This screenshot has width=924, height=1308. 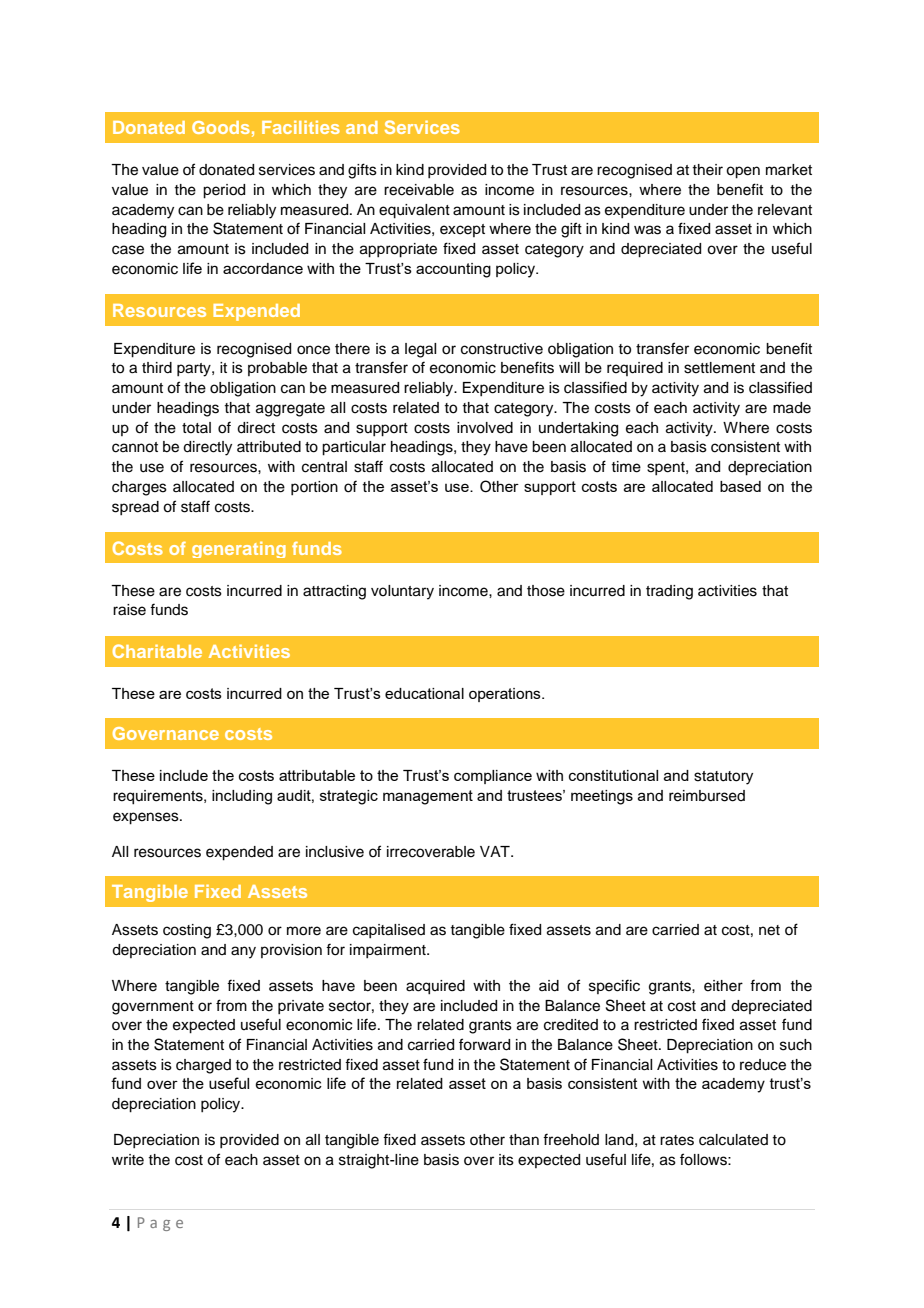 What do you see at coordinates (707, 170) in the screenshot?
I see `their` at bounding box center [707, 170].
